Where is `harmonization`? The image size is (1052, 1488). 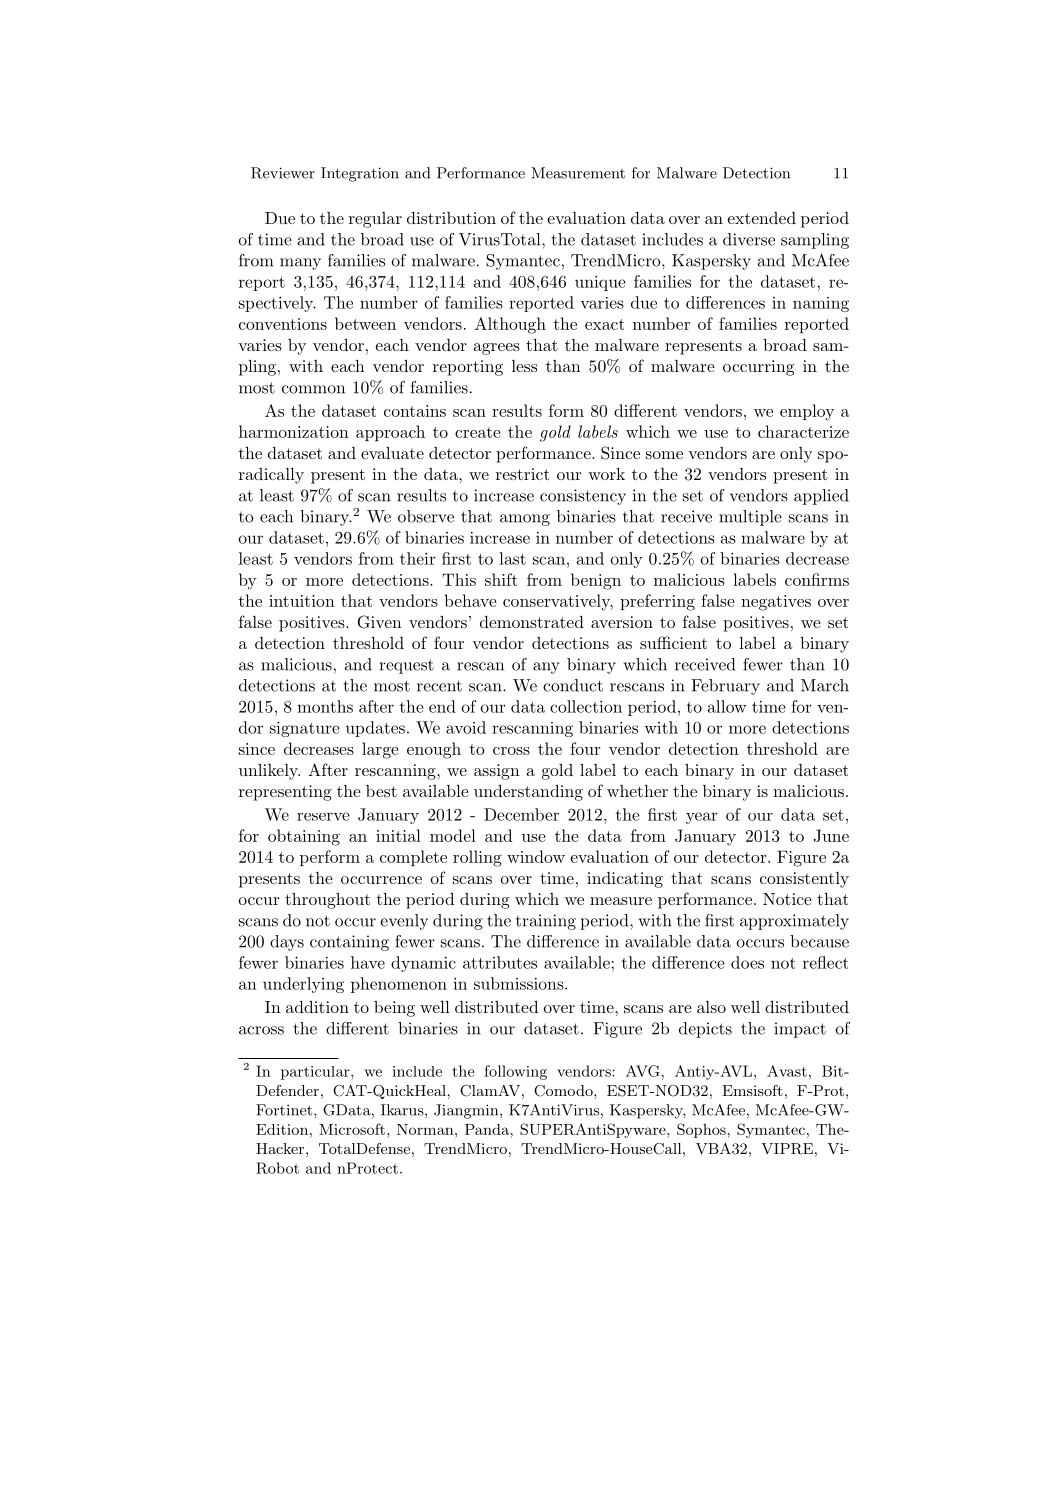 harmonization is located at coordinates (294, 431).
